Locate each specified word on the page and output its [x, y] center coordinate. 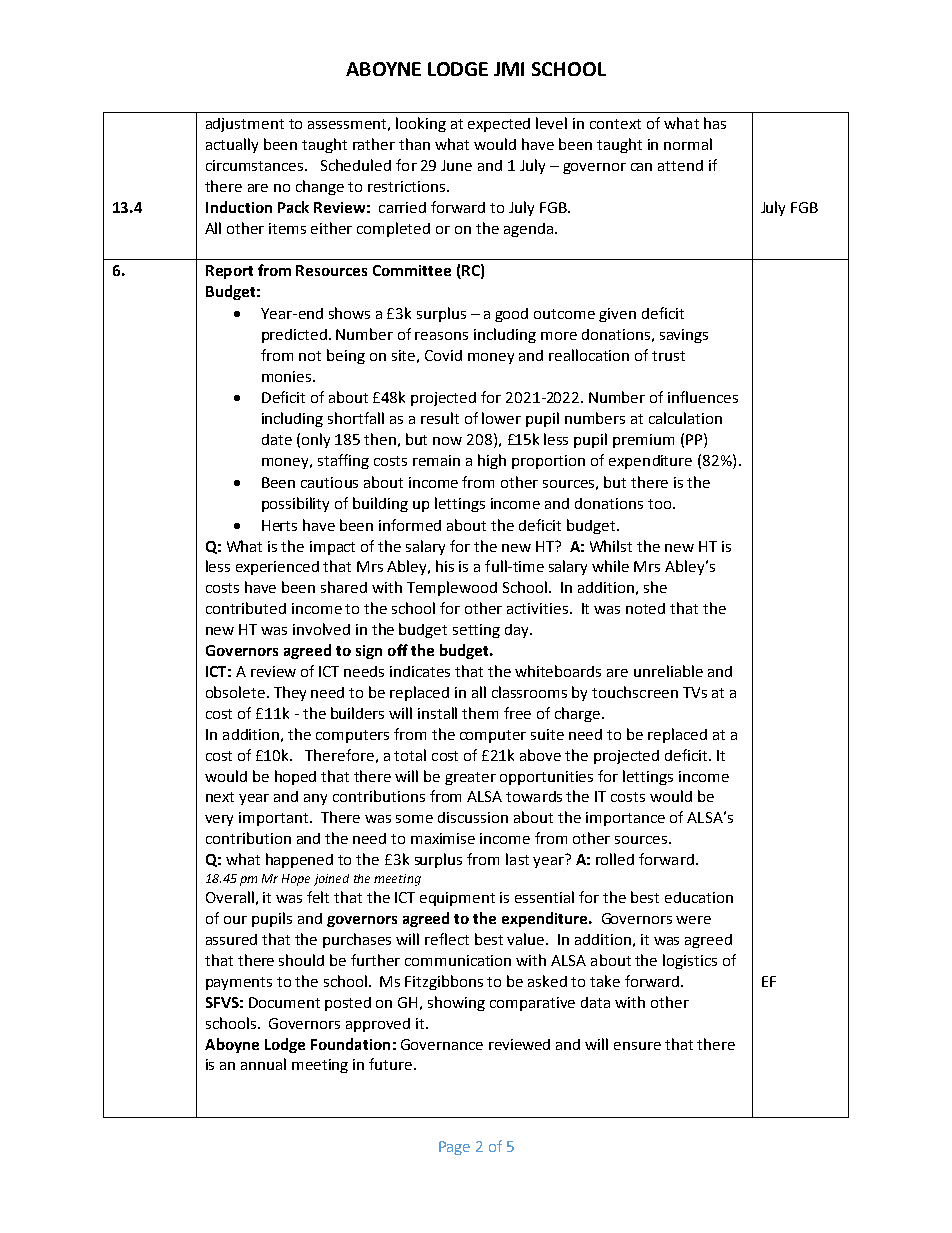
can [641, 167]
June [456, 165]
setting [476, 631]
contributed [246, 608]
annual [263, 1064]
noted [645, 608]
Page [454, 1148]
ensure [637, 1046]
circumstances [256, 165]
